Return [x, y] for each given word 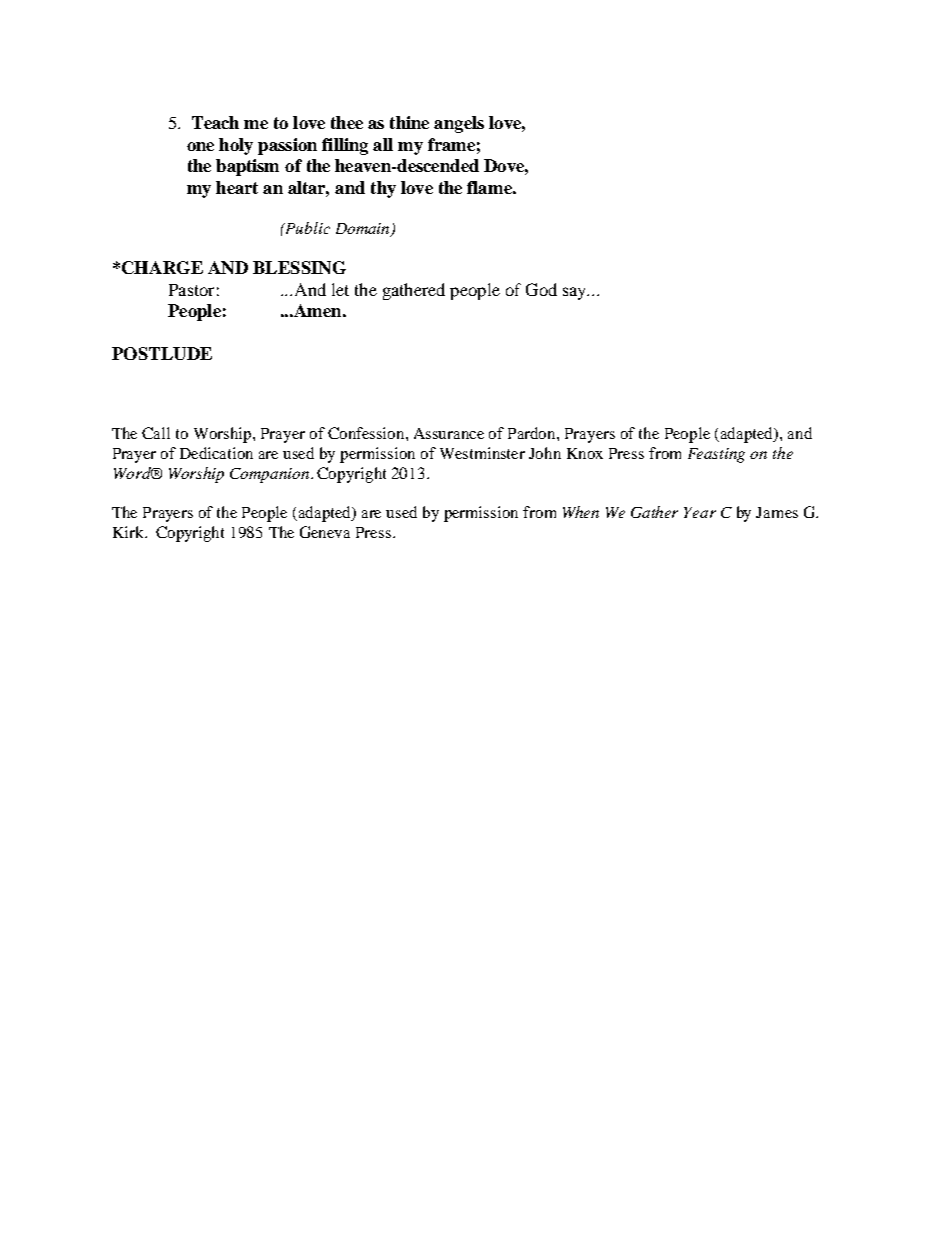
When [581, 512]
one [200, 146]
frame [451, 144]
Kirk [129, 532]
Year [700, 512]
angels [459, 124]
